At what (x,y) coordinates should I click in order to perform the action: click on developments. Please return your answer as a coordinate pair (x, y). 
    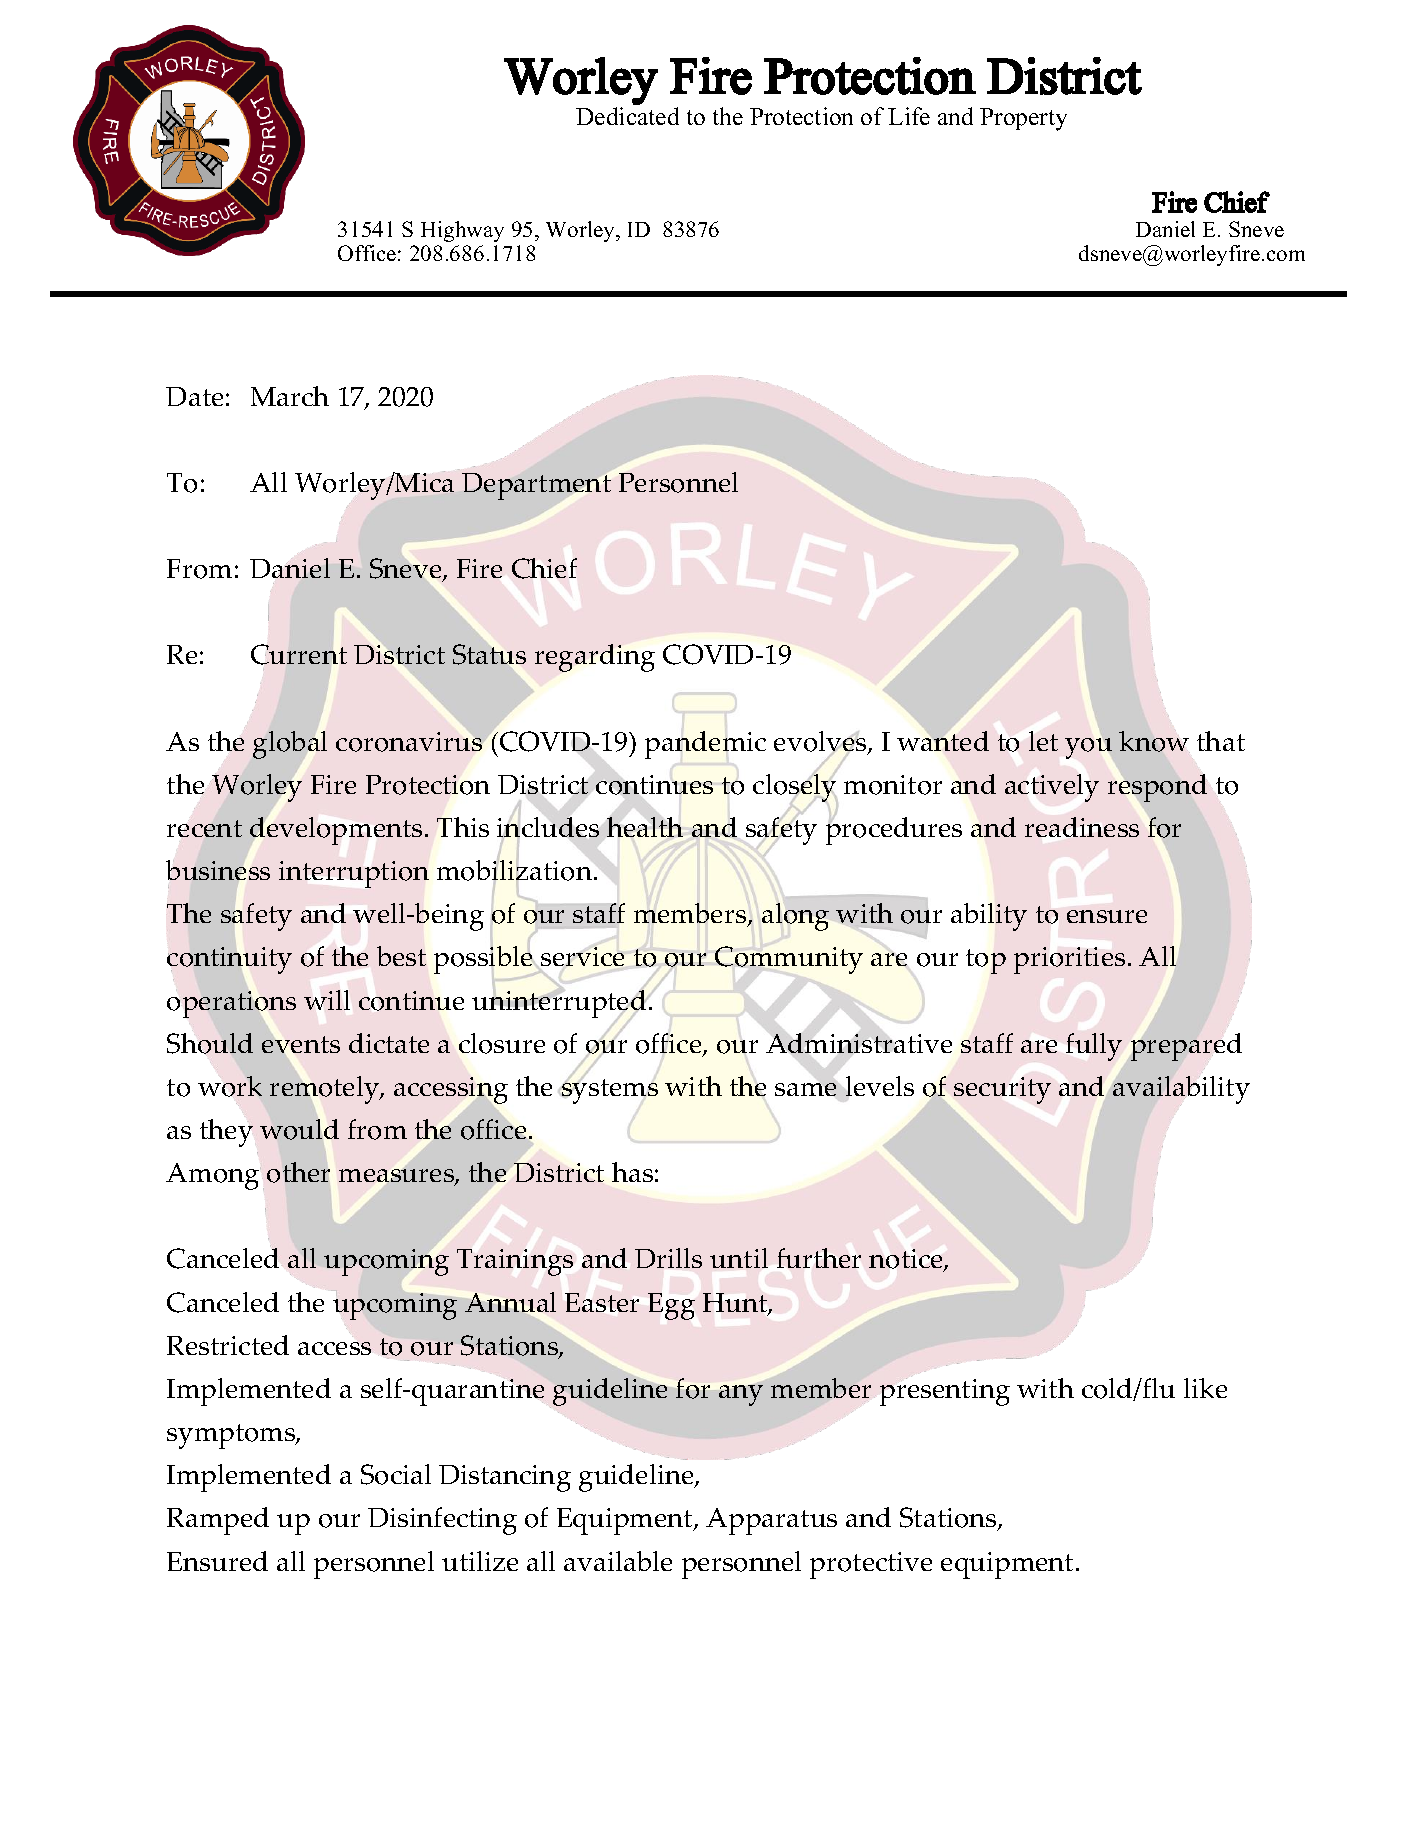
    Looking at the image, I should click on (336, 831).
